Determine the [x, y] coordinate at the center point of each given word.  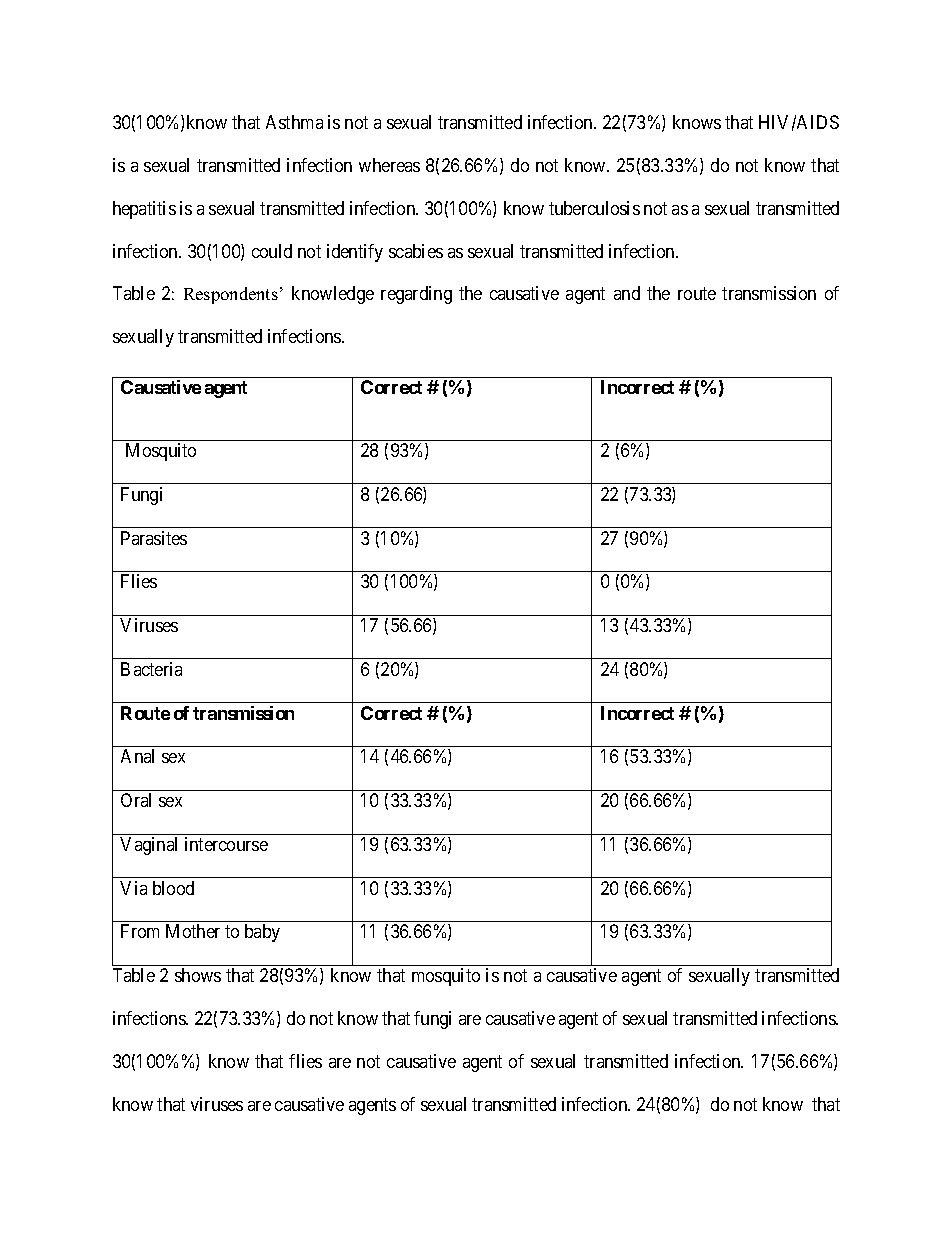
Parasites [154, 538]
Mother [193, 931]
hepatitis [144, 210]
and [627, 293]
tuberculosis [594, 208]
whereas [389, 165]
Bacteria [151, 669]
